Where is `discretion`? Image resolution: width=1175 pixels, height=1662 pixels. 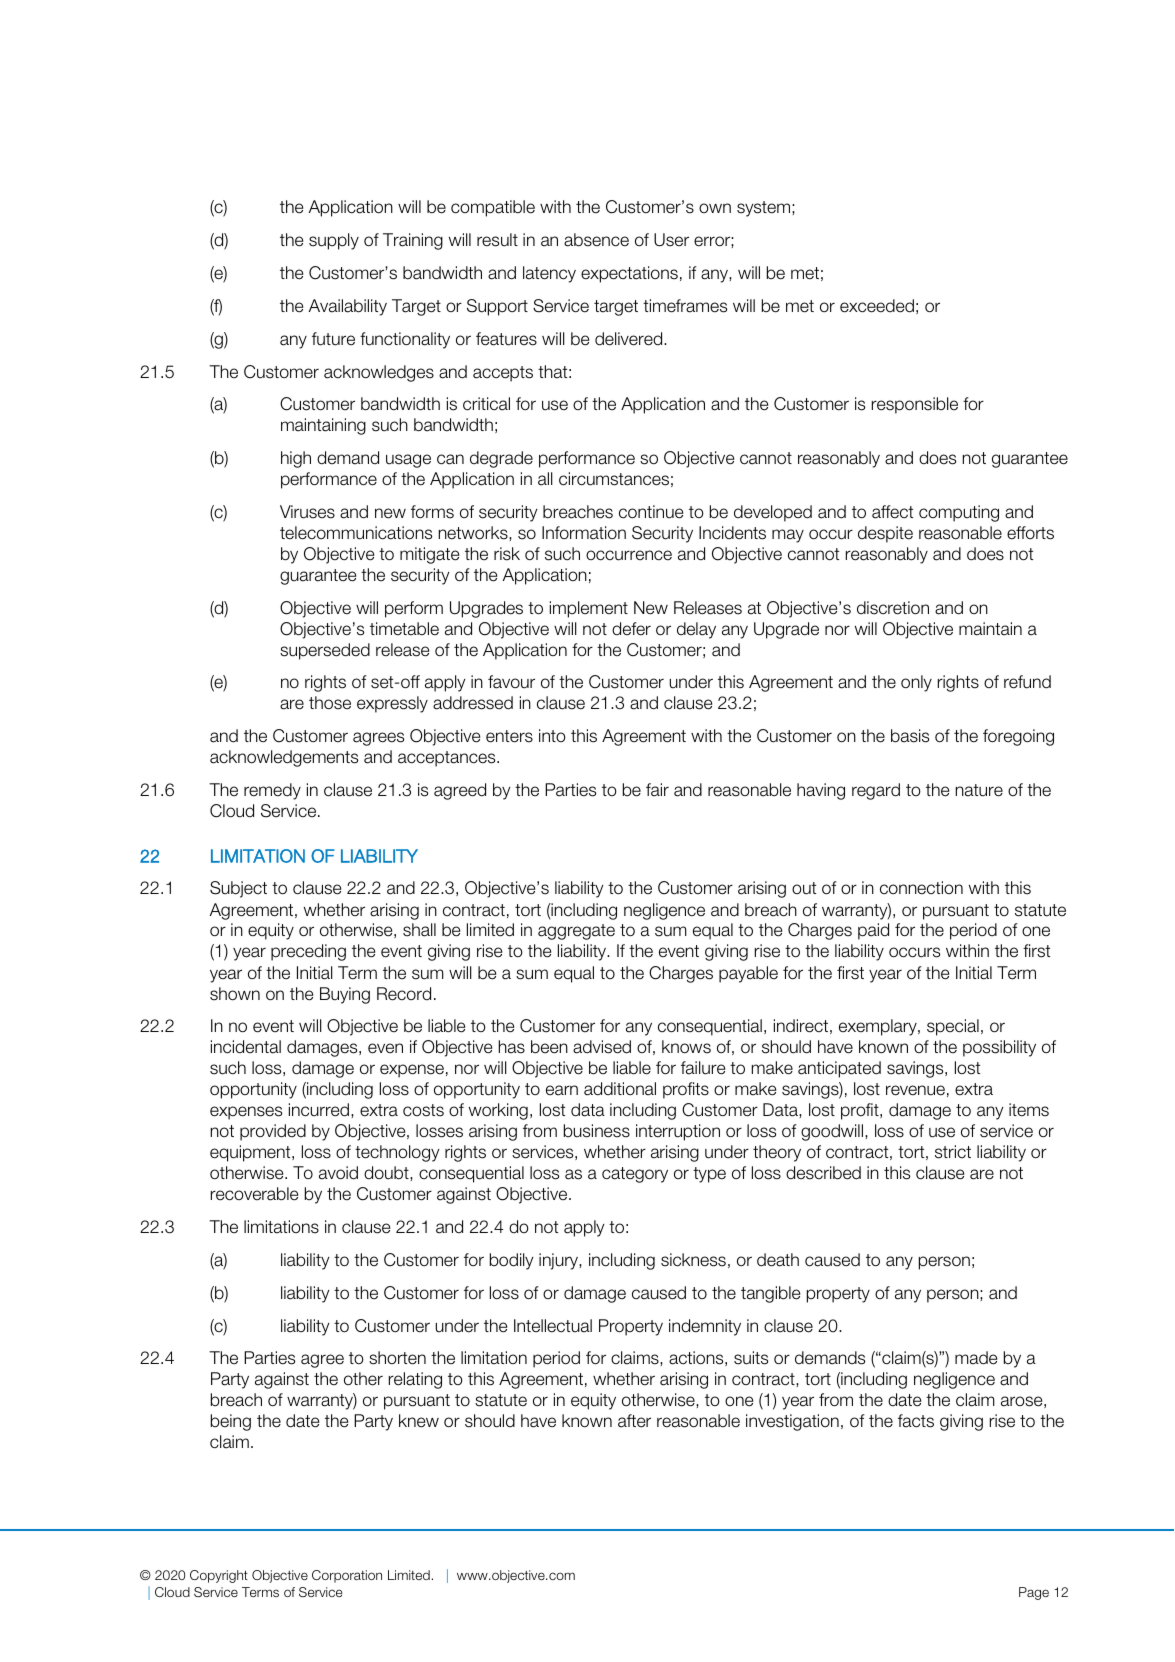 discretion is located at coordinates (893, 608).
